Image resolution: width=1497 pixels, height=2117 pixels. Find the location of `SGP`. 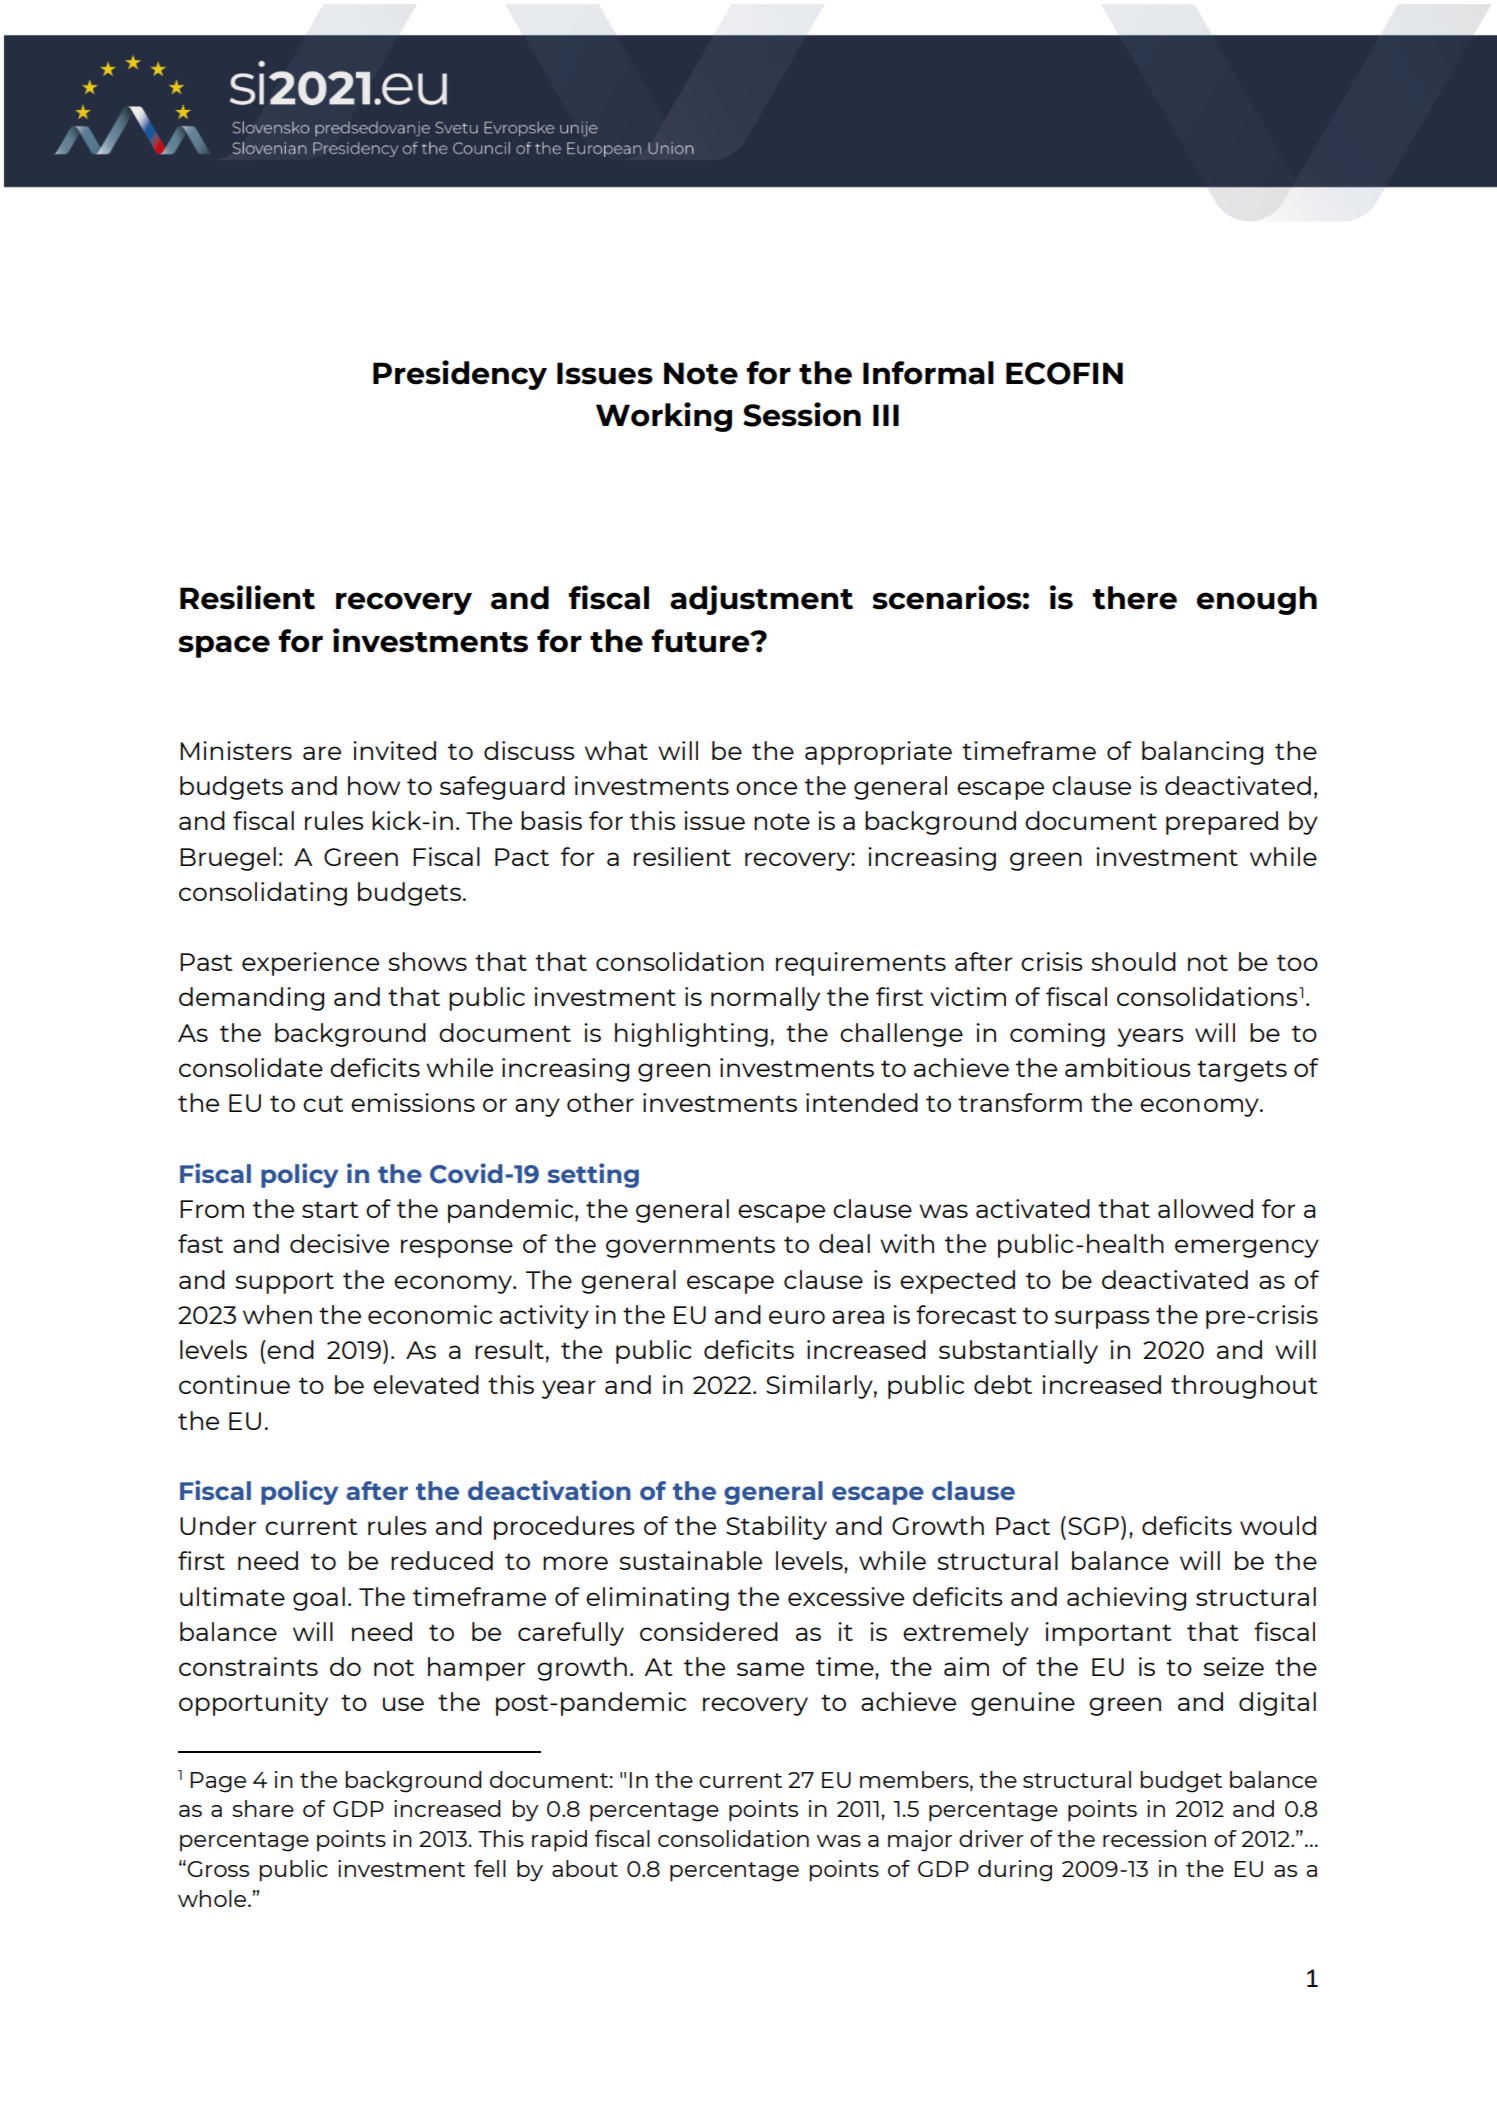

SGP is located at coordinates (1093, 1526).
